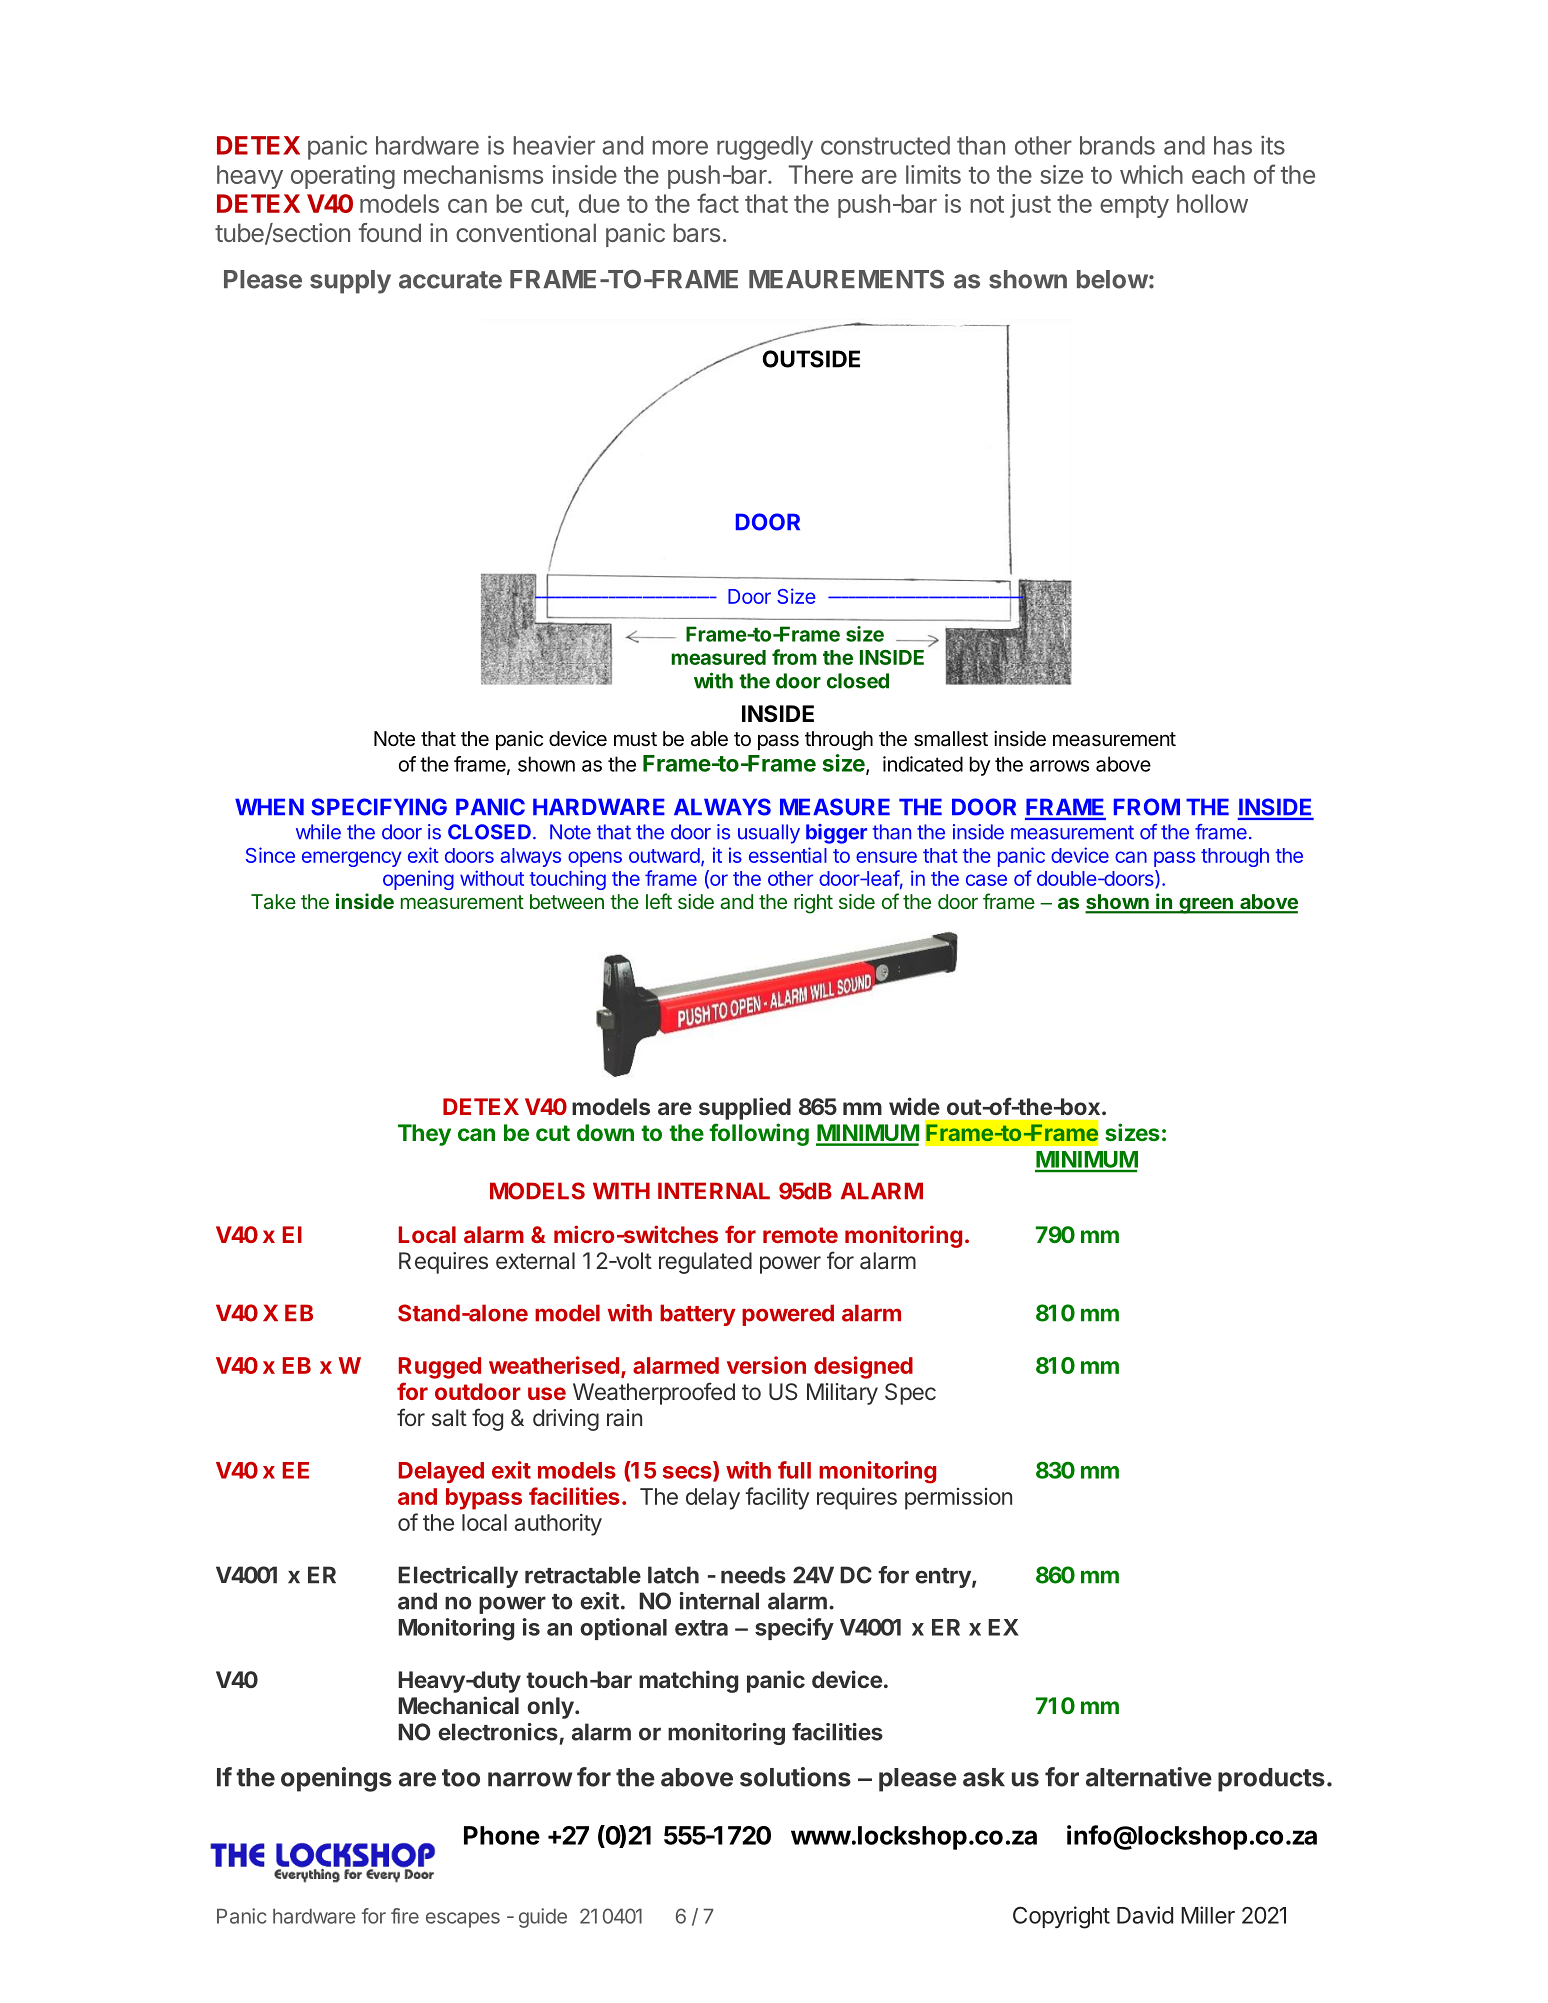 This image has height=2003, width=1548. I want to click on found, so click(390, 232).
